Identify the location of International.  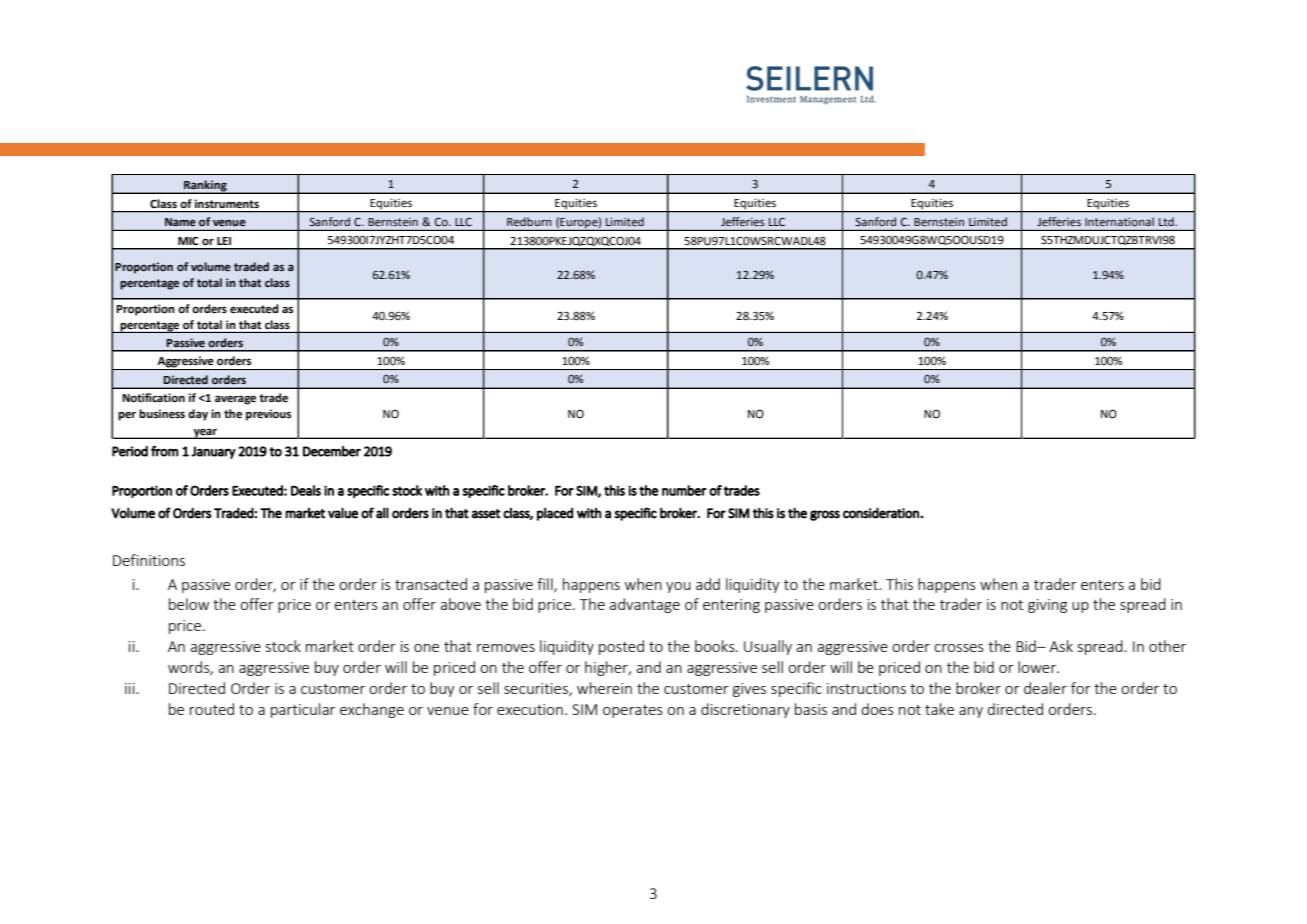
(1119, 221).
